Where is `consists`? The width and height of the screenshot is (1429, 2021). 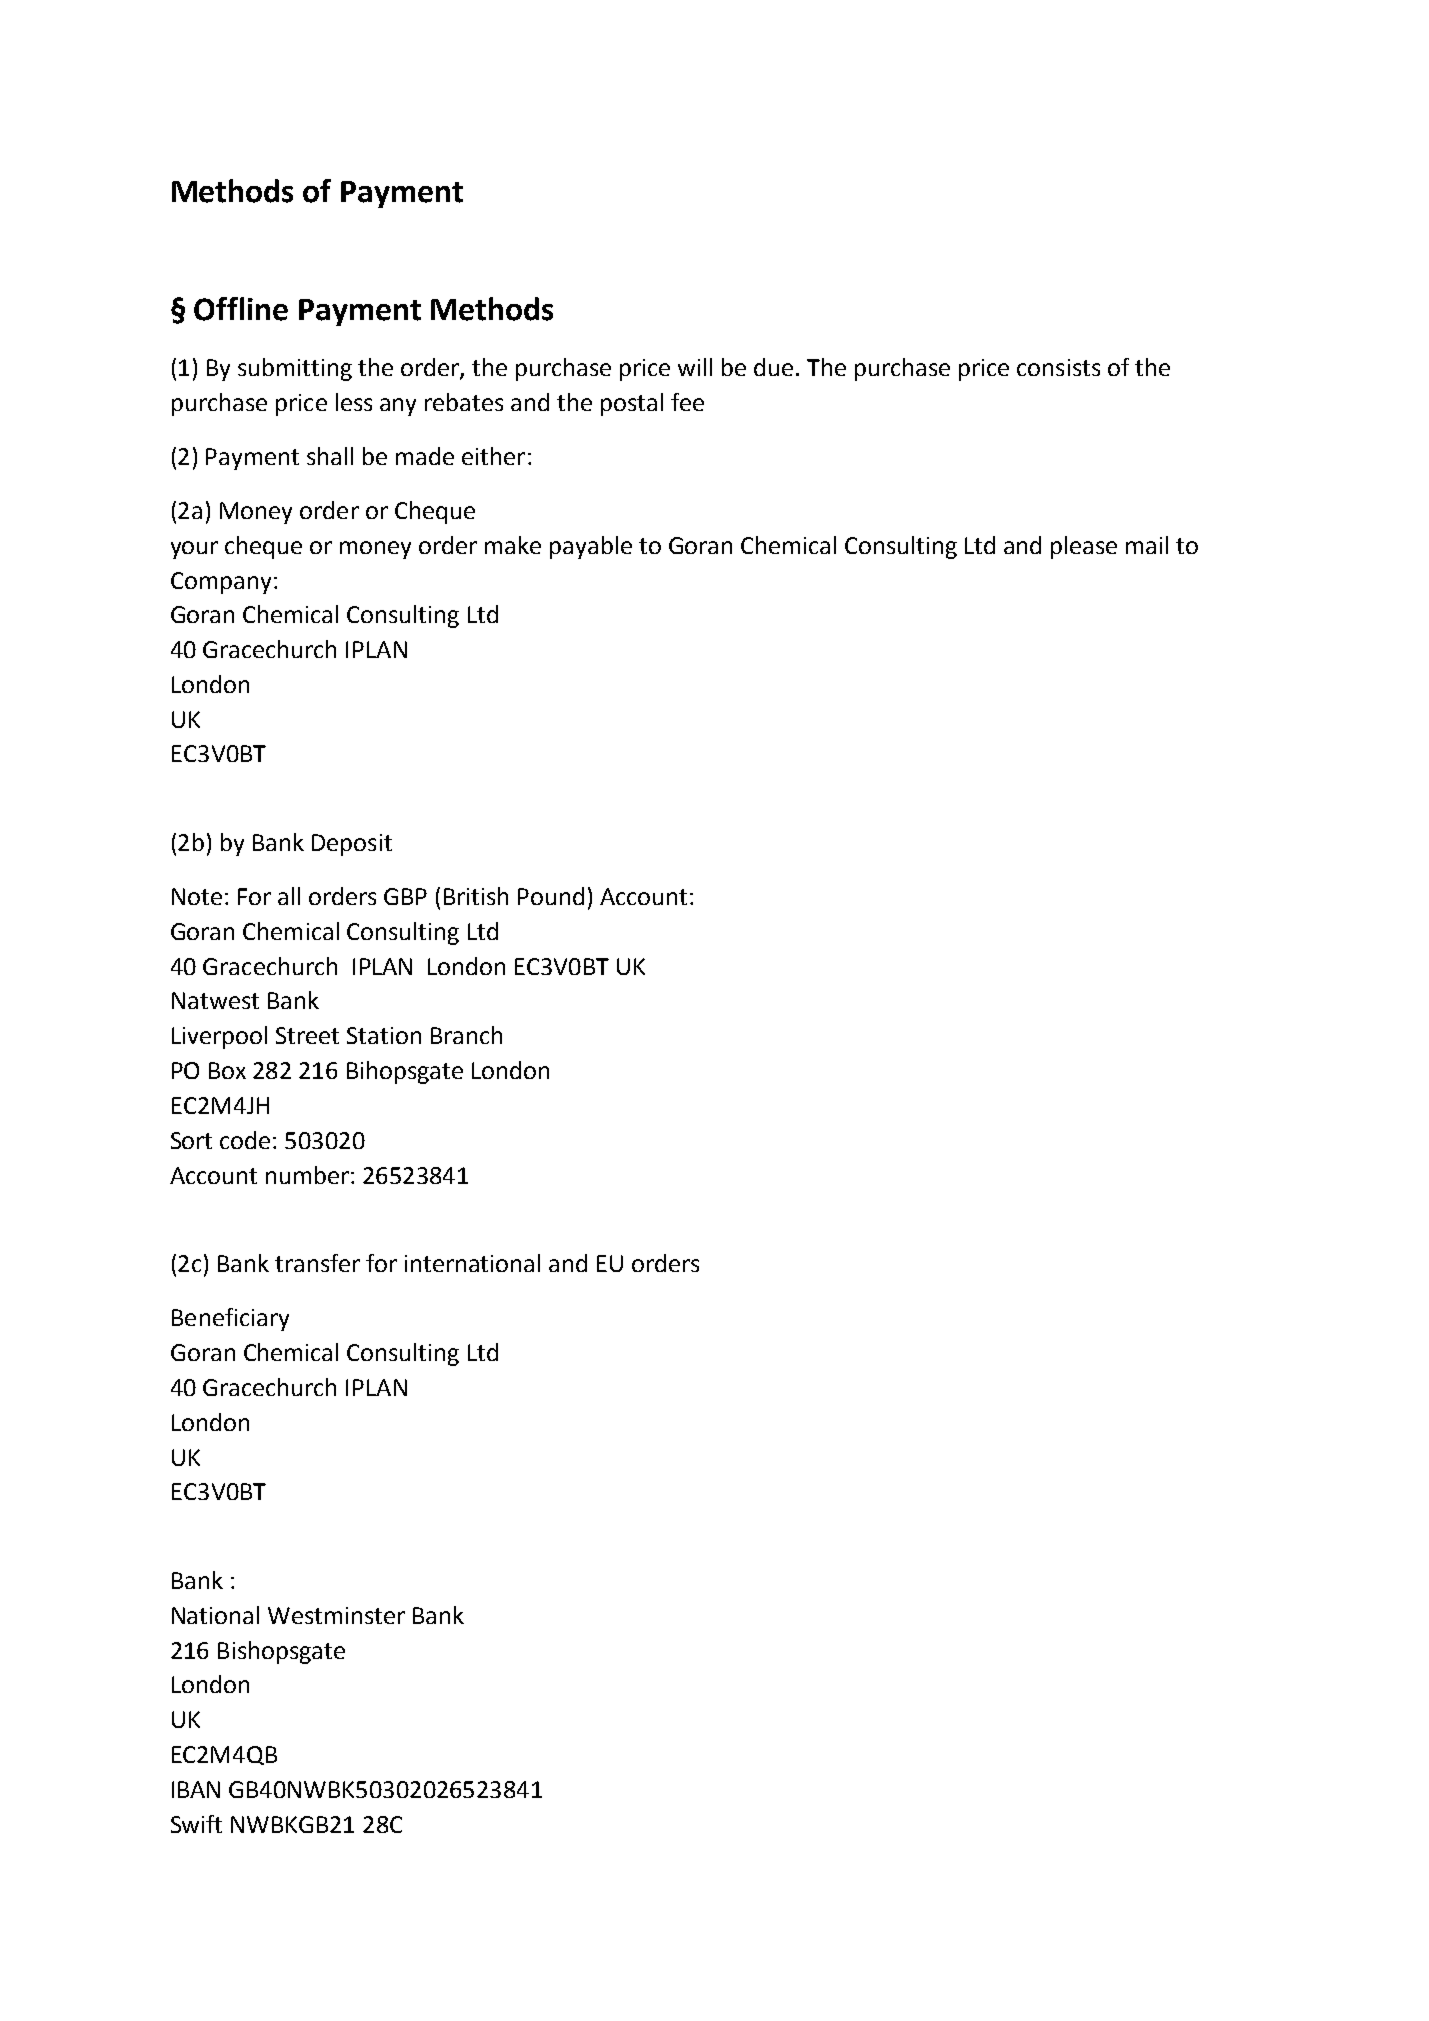
consists is located at coordinates (1058, 367).
